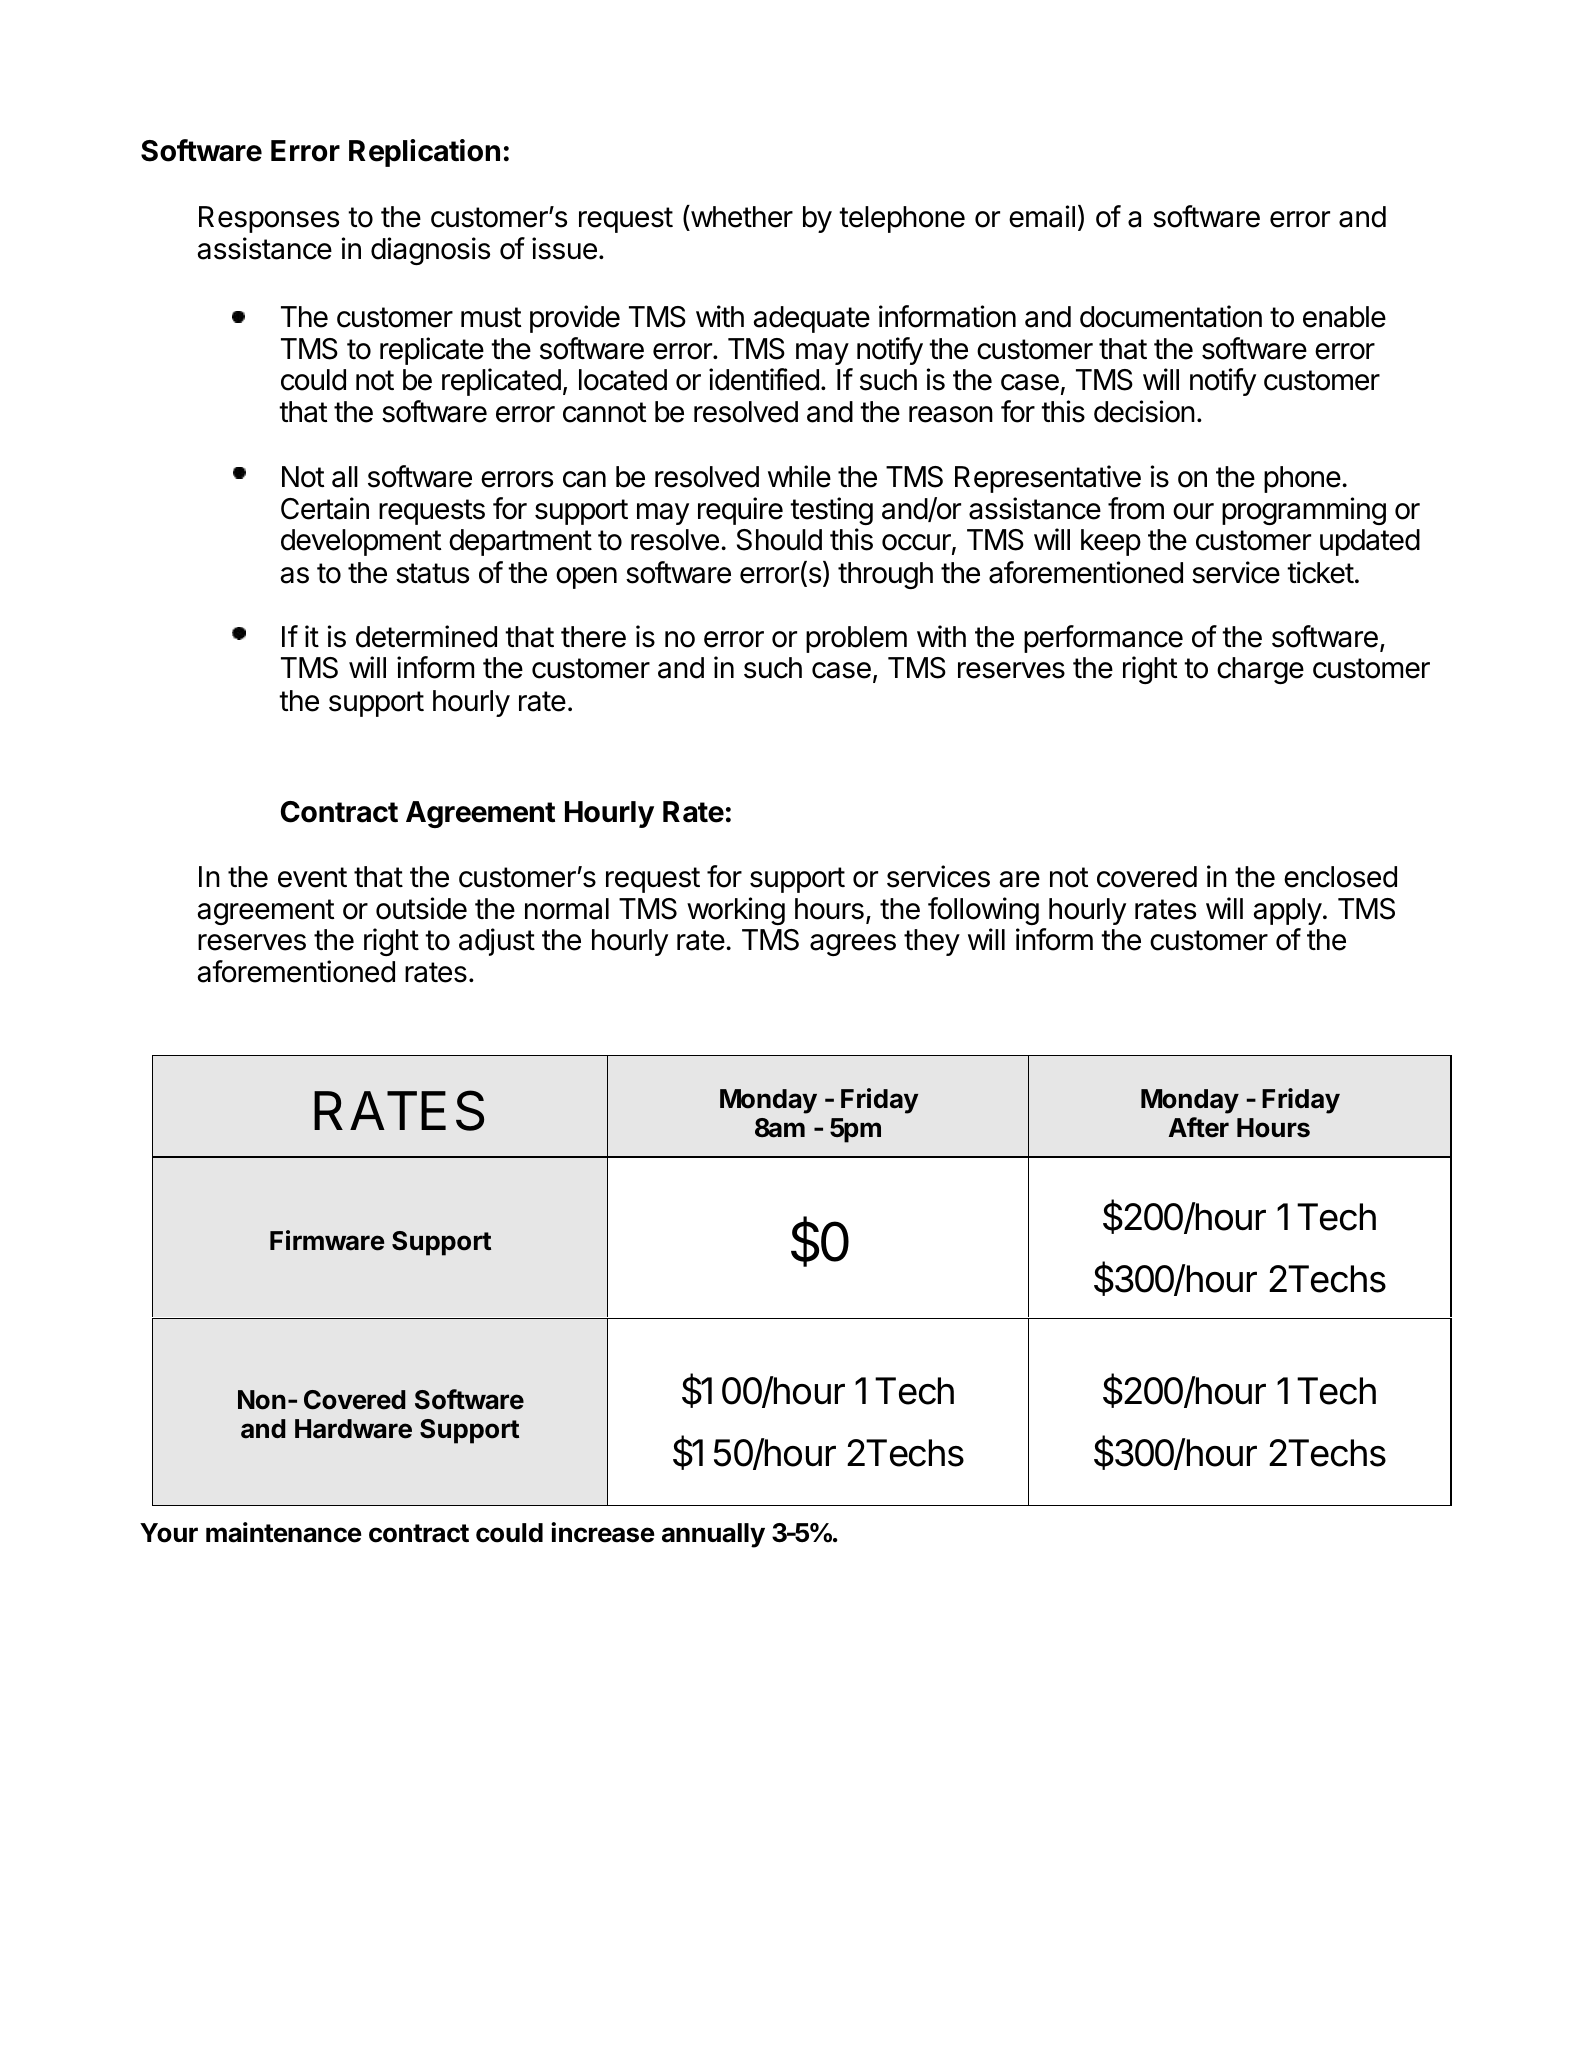 The image size is (1592, 2061). Describe the element at coordinates (284, 1532) in the screenshot. I see `maintenance` at that location.
